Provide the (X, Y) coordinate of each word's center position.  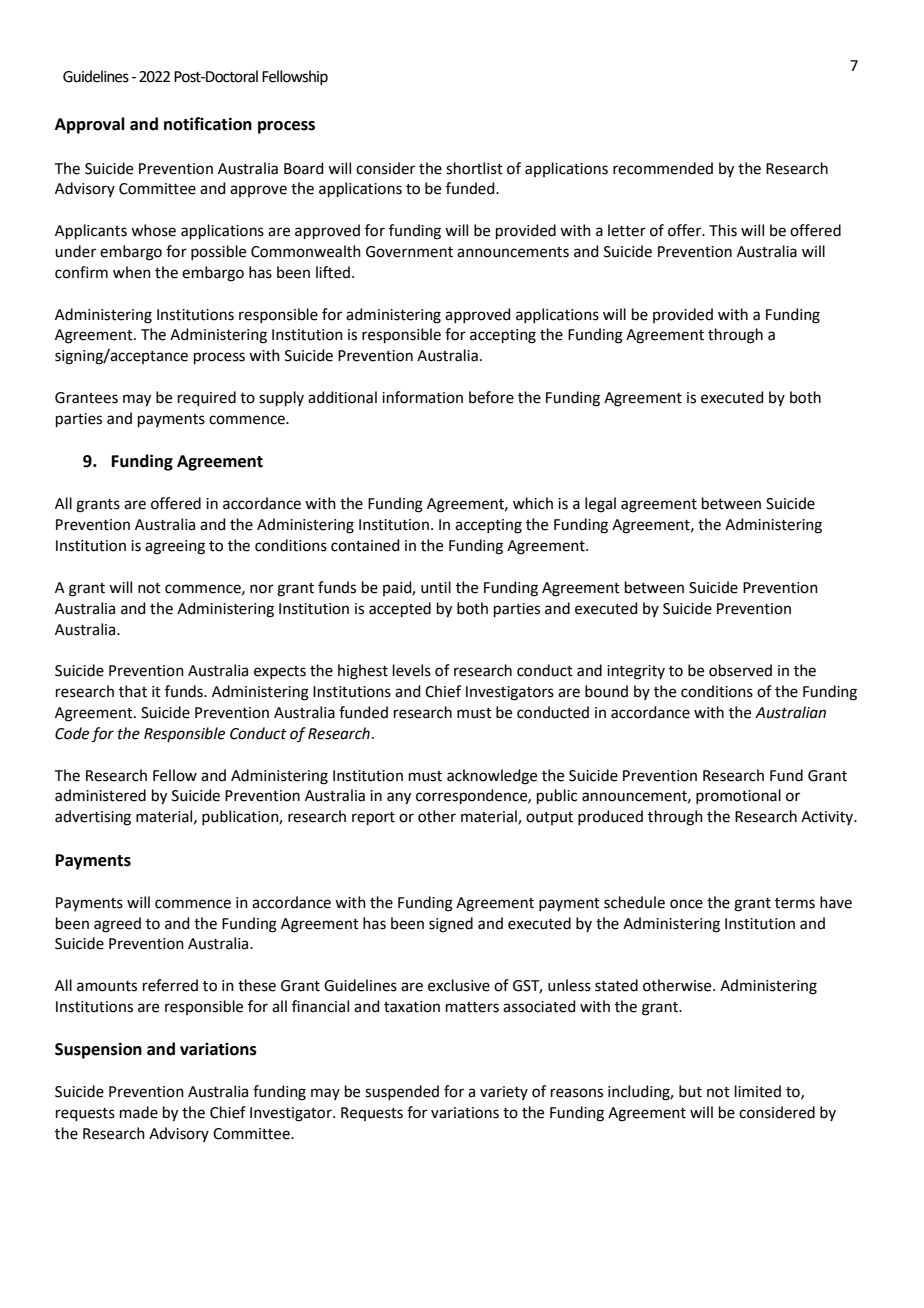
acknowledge (492, 777)
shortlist (474, 168)
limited (758, 1091)
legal (600, 505)
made (139, 1112)
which (533, 503)
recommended (663, 168)
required (207, 398)
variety (504, 1093)
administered (100, 795)
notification (208, 124)
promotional (738, 796)
